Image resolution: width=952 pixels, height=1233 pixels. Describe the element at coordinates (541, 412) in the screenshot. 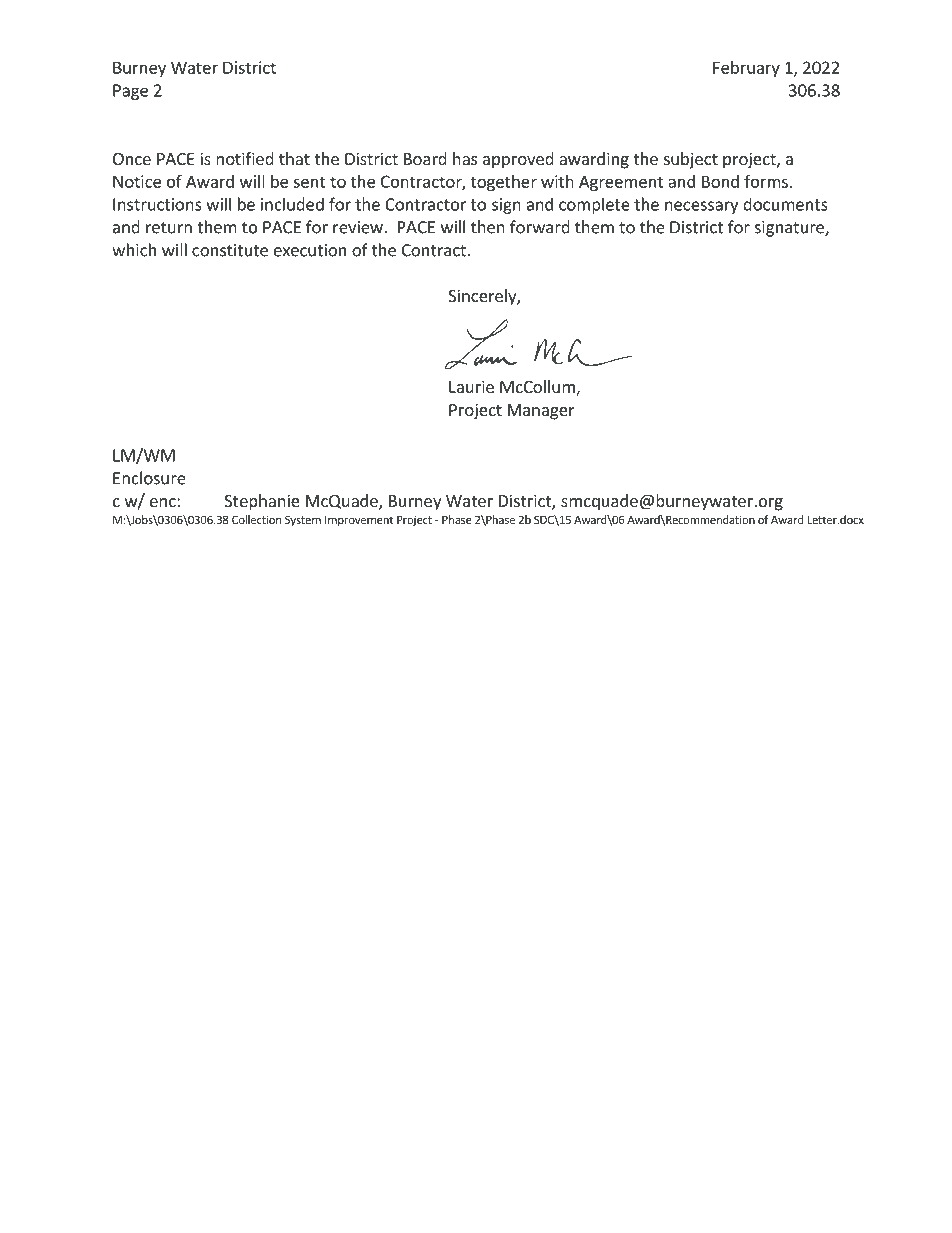

I see `Manager` at that location.
